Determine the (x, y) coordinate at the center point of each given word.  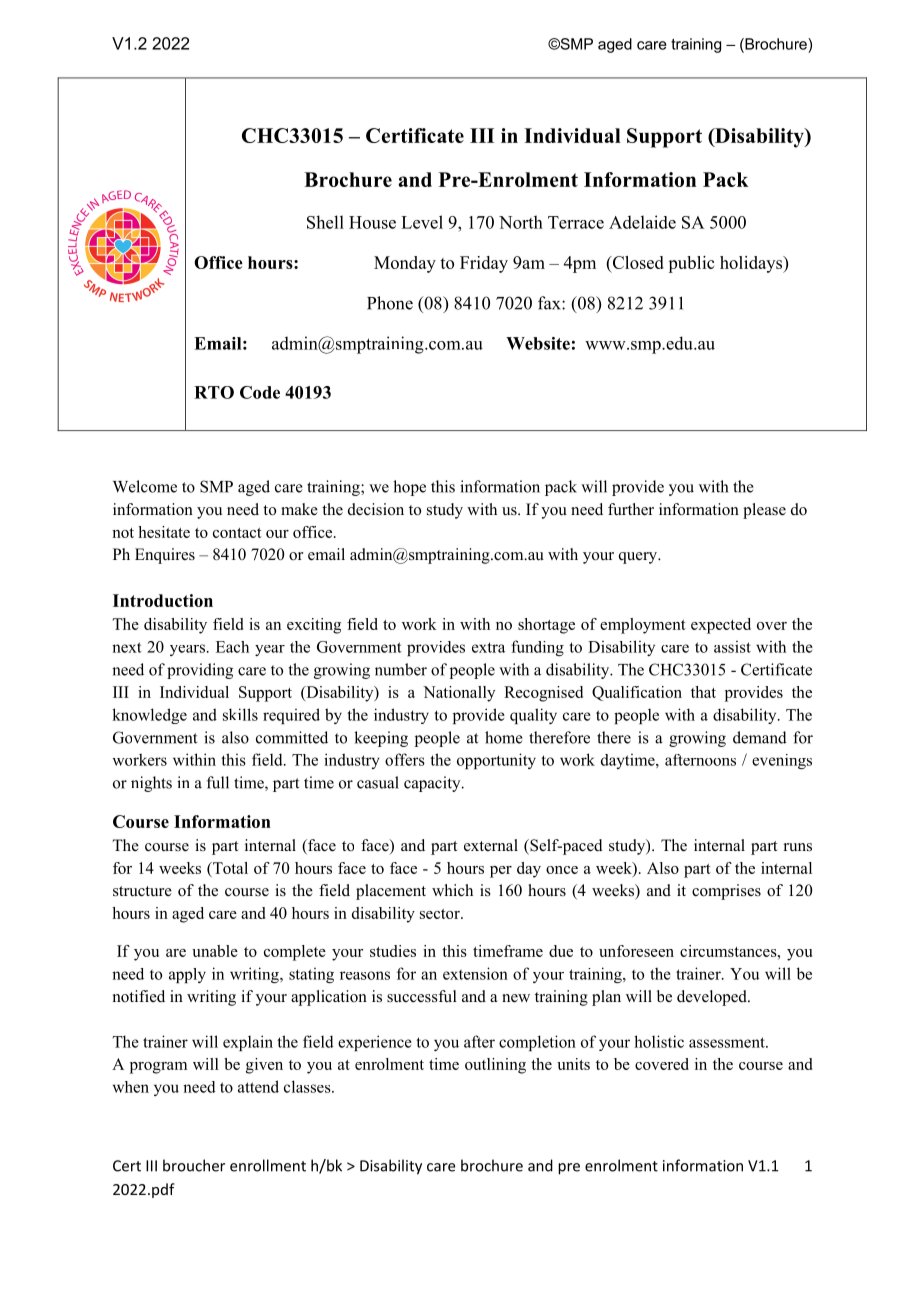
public (691, 264)
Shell (325, 222)
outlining (495, 1066)
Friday (484, 264)
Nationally (459, 694)
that (703, 692)
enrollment (268, 1165)
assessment (728, 1042)
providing (200, 671)
